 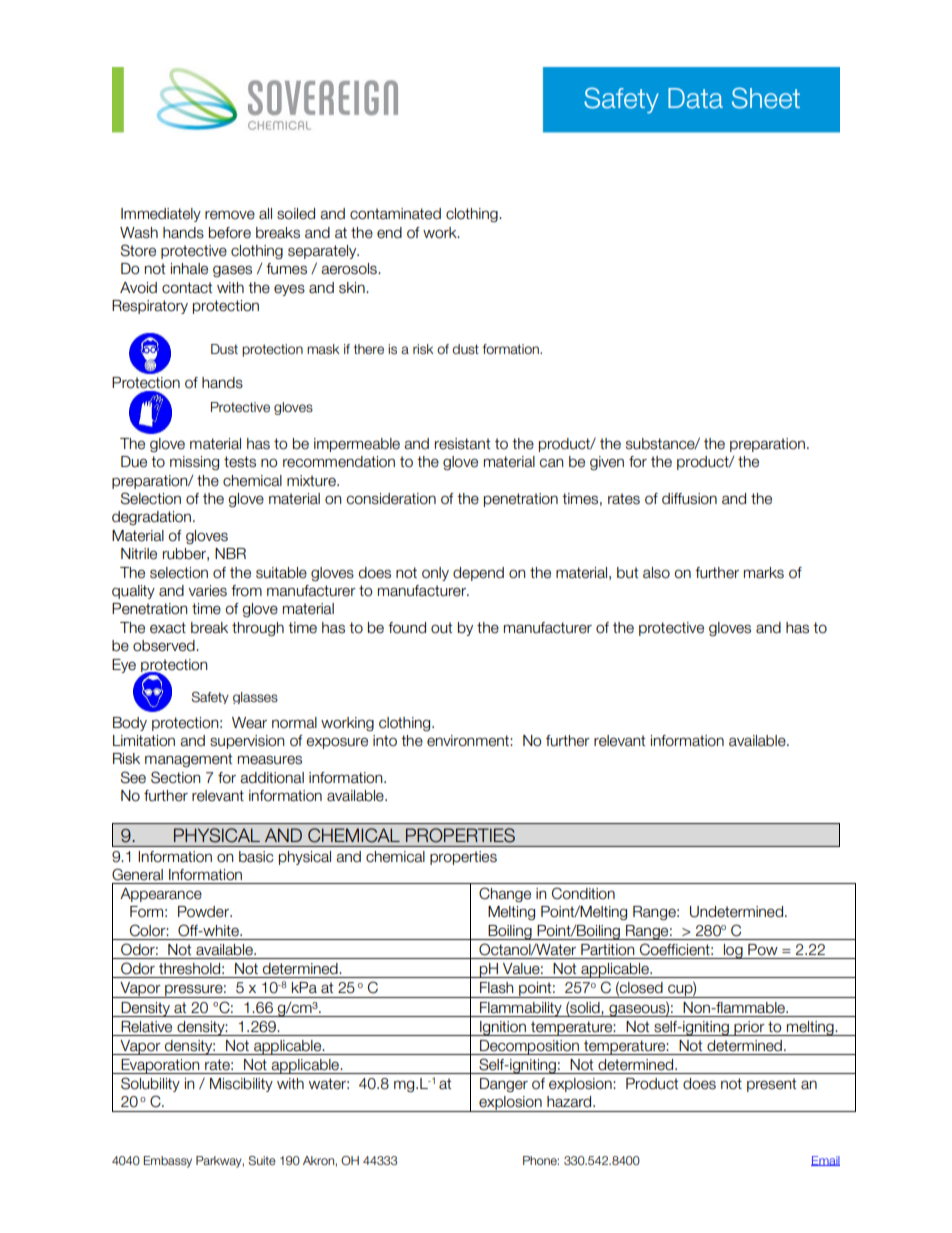 What do you see at coordinates (230, 215) in the screenshot?
I see `remove` at bounding box center [230, 215].
